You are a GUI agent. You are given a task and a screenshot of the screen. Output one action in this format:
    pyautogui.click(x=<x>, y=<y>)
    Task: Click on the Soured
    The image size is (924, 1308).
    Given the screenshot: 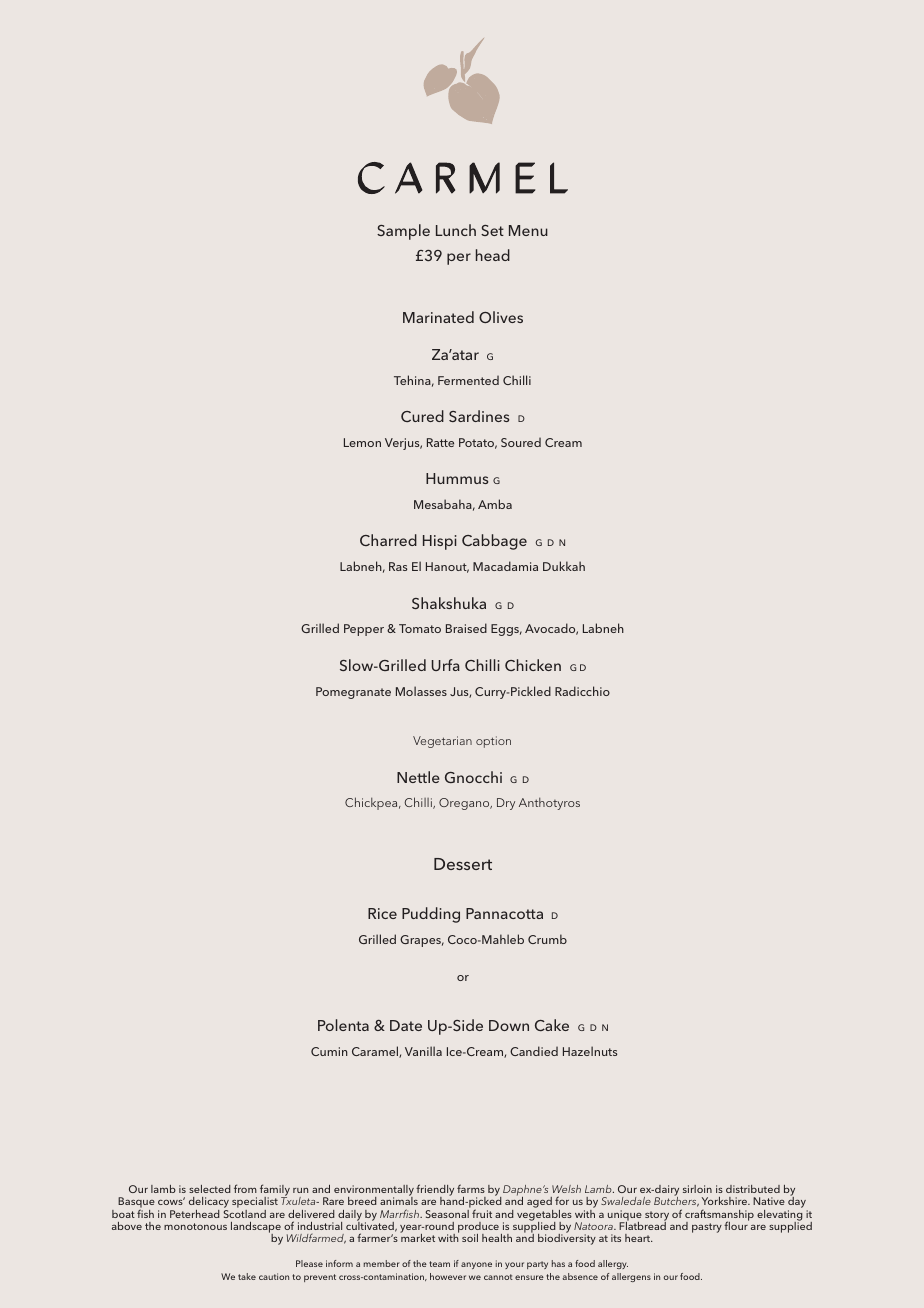 What is the action you would take?
    pyautogui.click(x=521, y=442)
